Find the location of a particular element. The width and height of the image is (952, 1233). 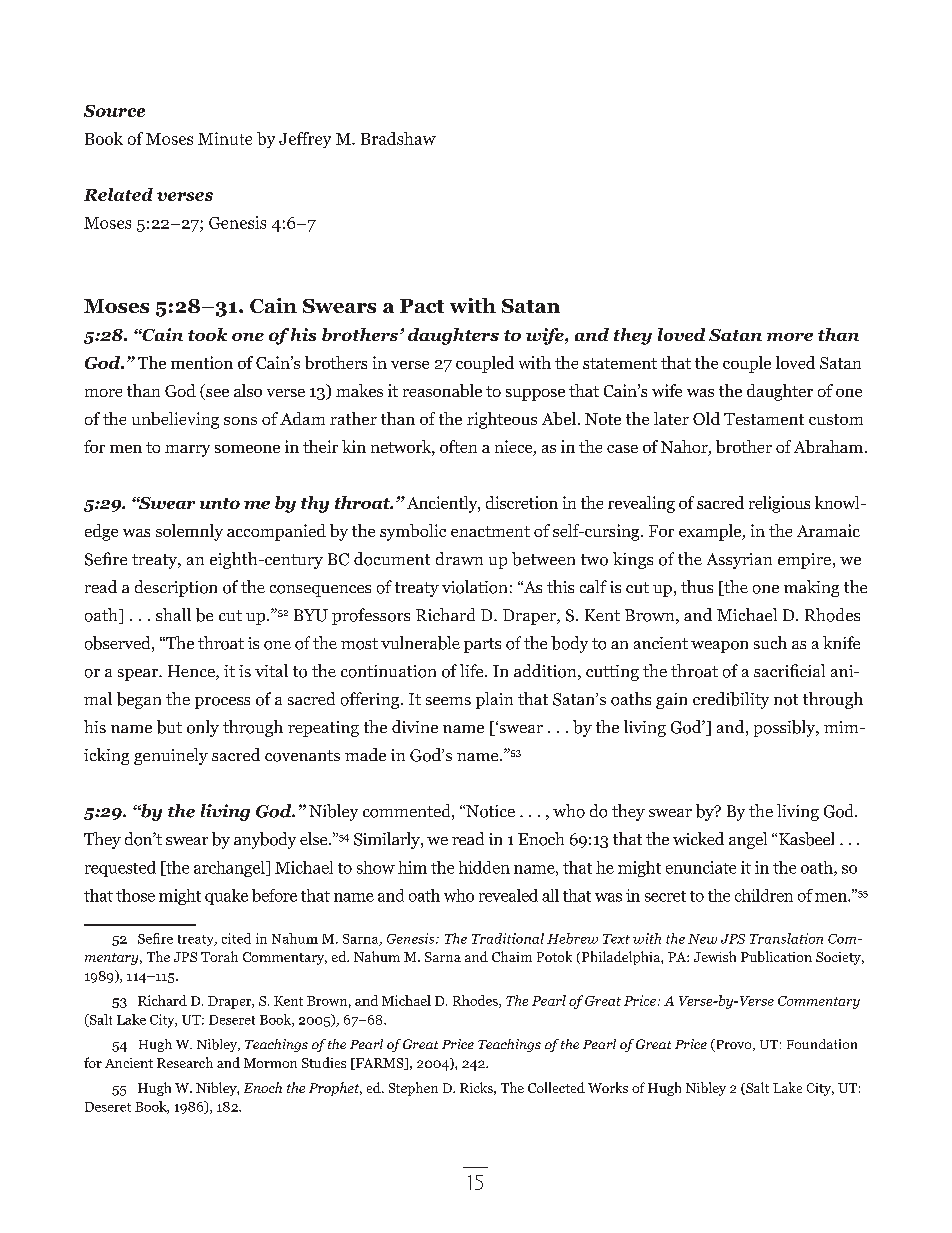

Research is located at coordinates (185, 1062).
